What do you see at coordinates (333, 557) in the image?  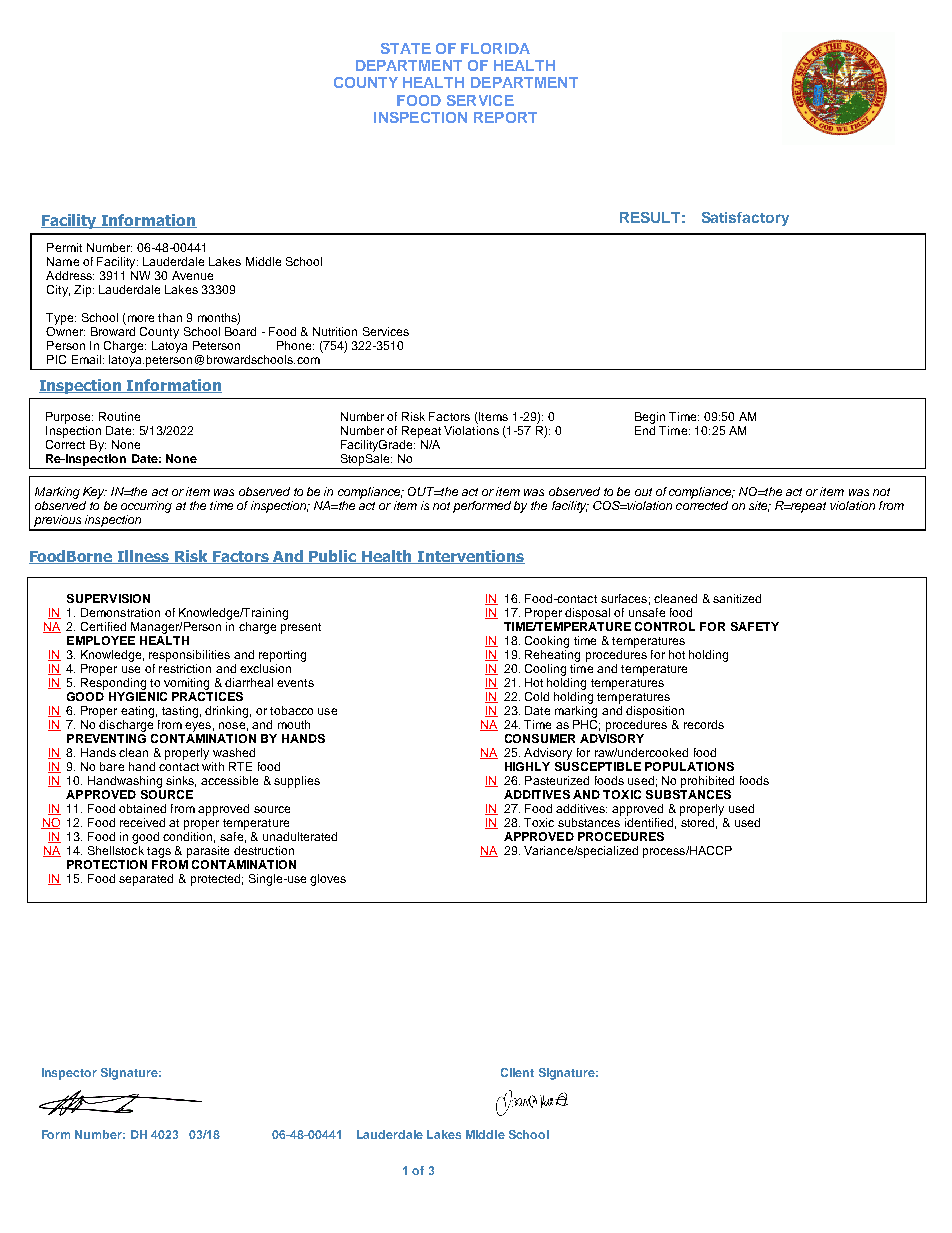 I see `Public` at bounding box center [333, 557].
